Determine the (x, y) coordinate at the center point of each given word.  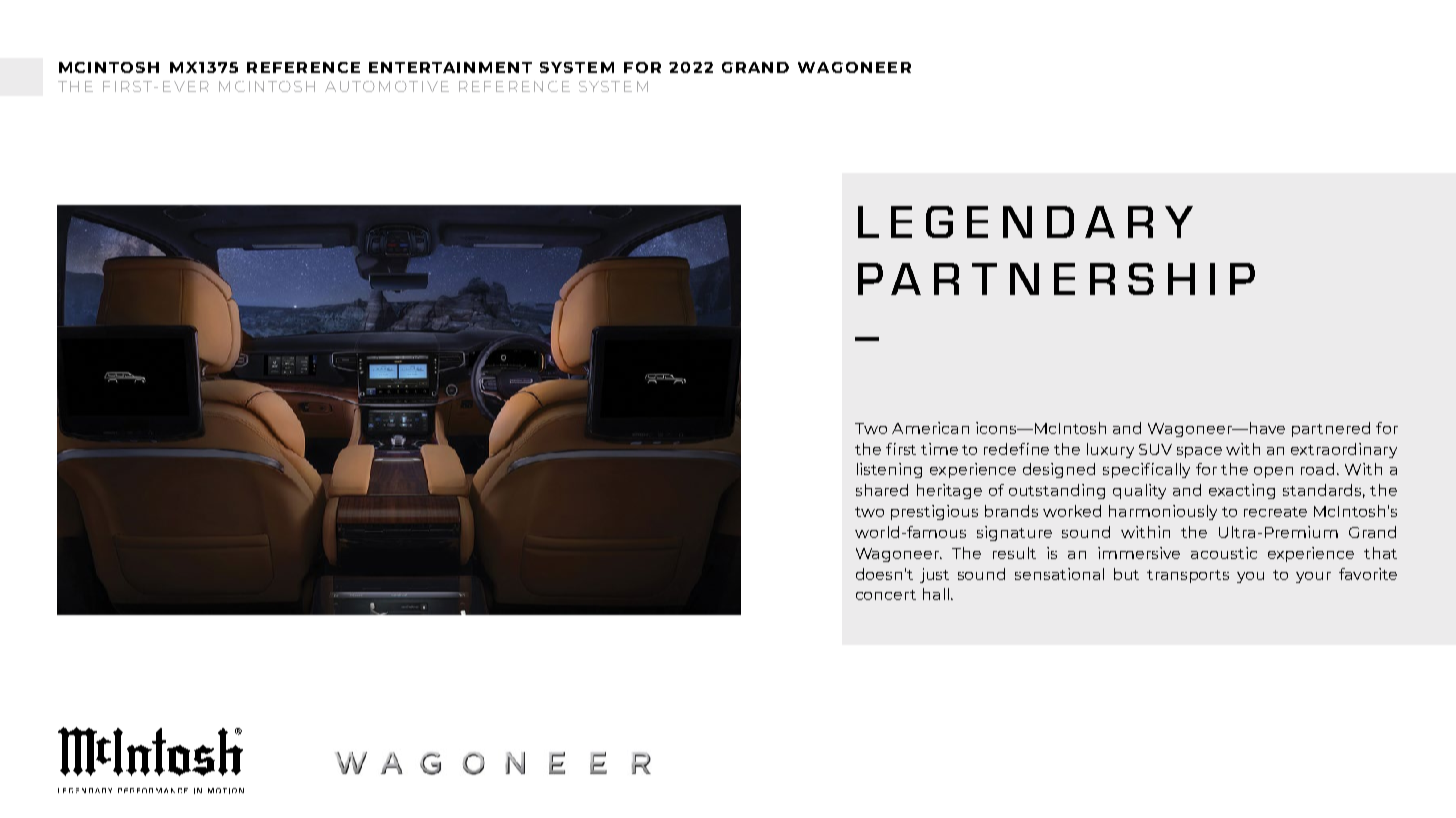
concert (886, 595)
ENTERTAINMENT (450, 67)
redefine (1016, 449)
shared (882, 490)
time (939, 449)
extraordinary (1344, 450)
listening (889, 470)
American (930, 428)
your (1313, 577)
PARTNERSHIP (1056, 279)
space (1199, 452)
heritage (949, 491)
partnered (1331, 429)
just (934, 575)
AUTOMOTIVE (387, 86)
